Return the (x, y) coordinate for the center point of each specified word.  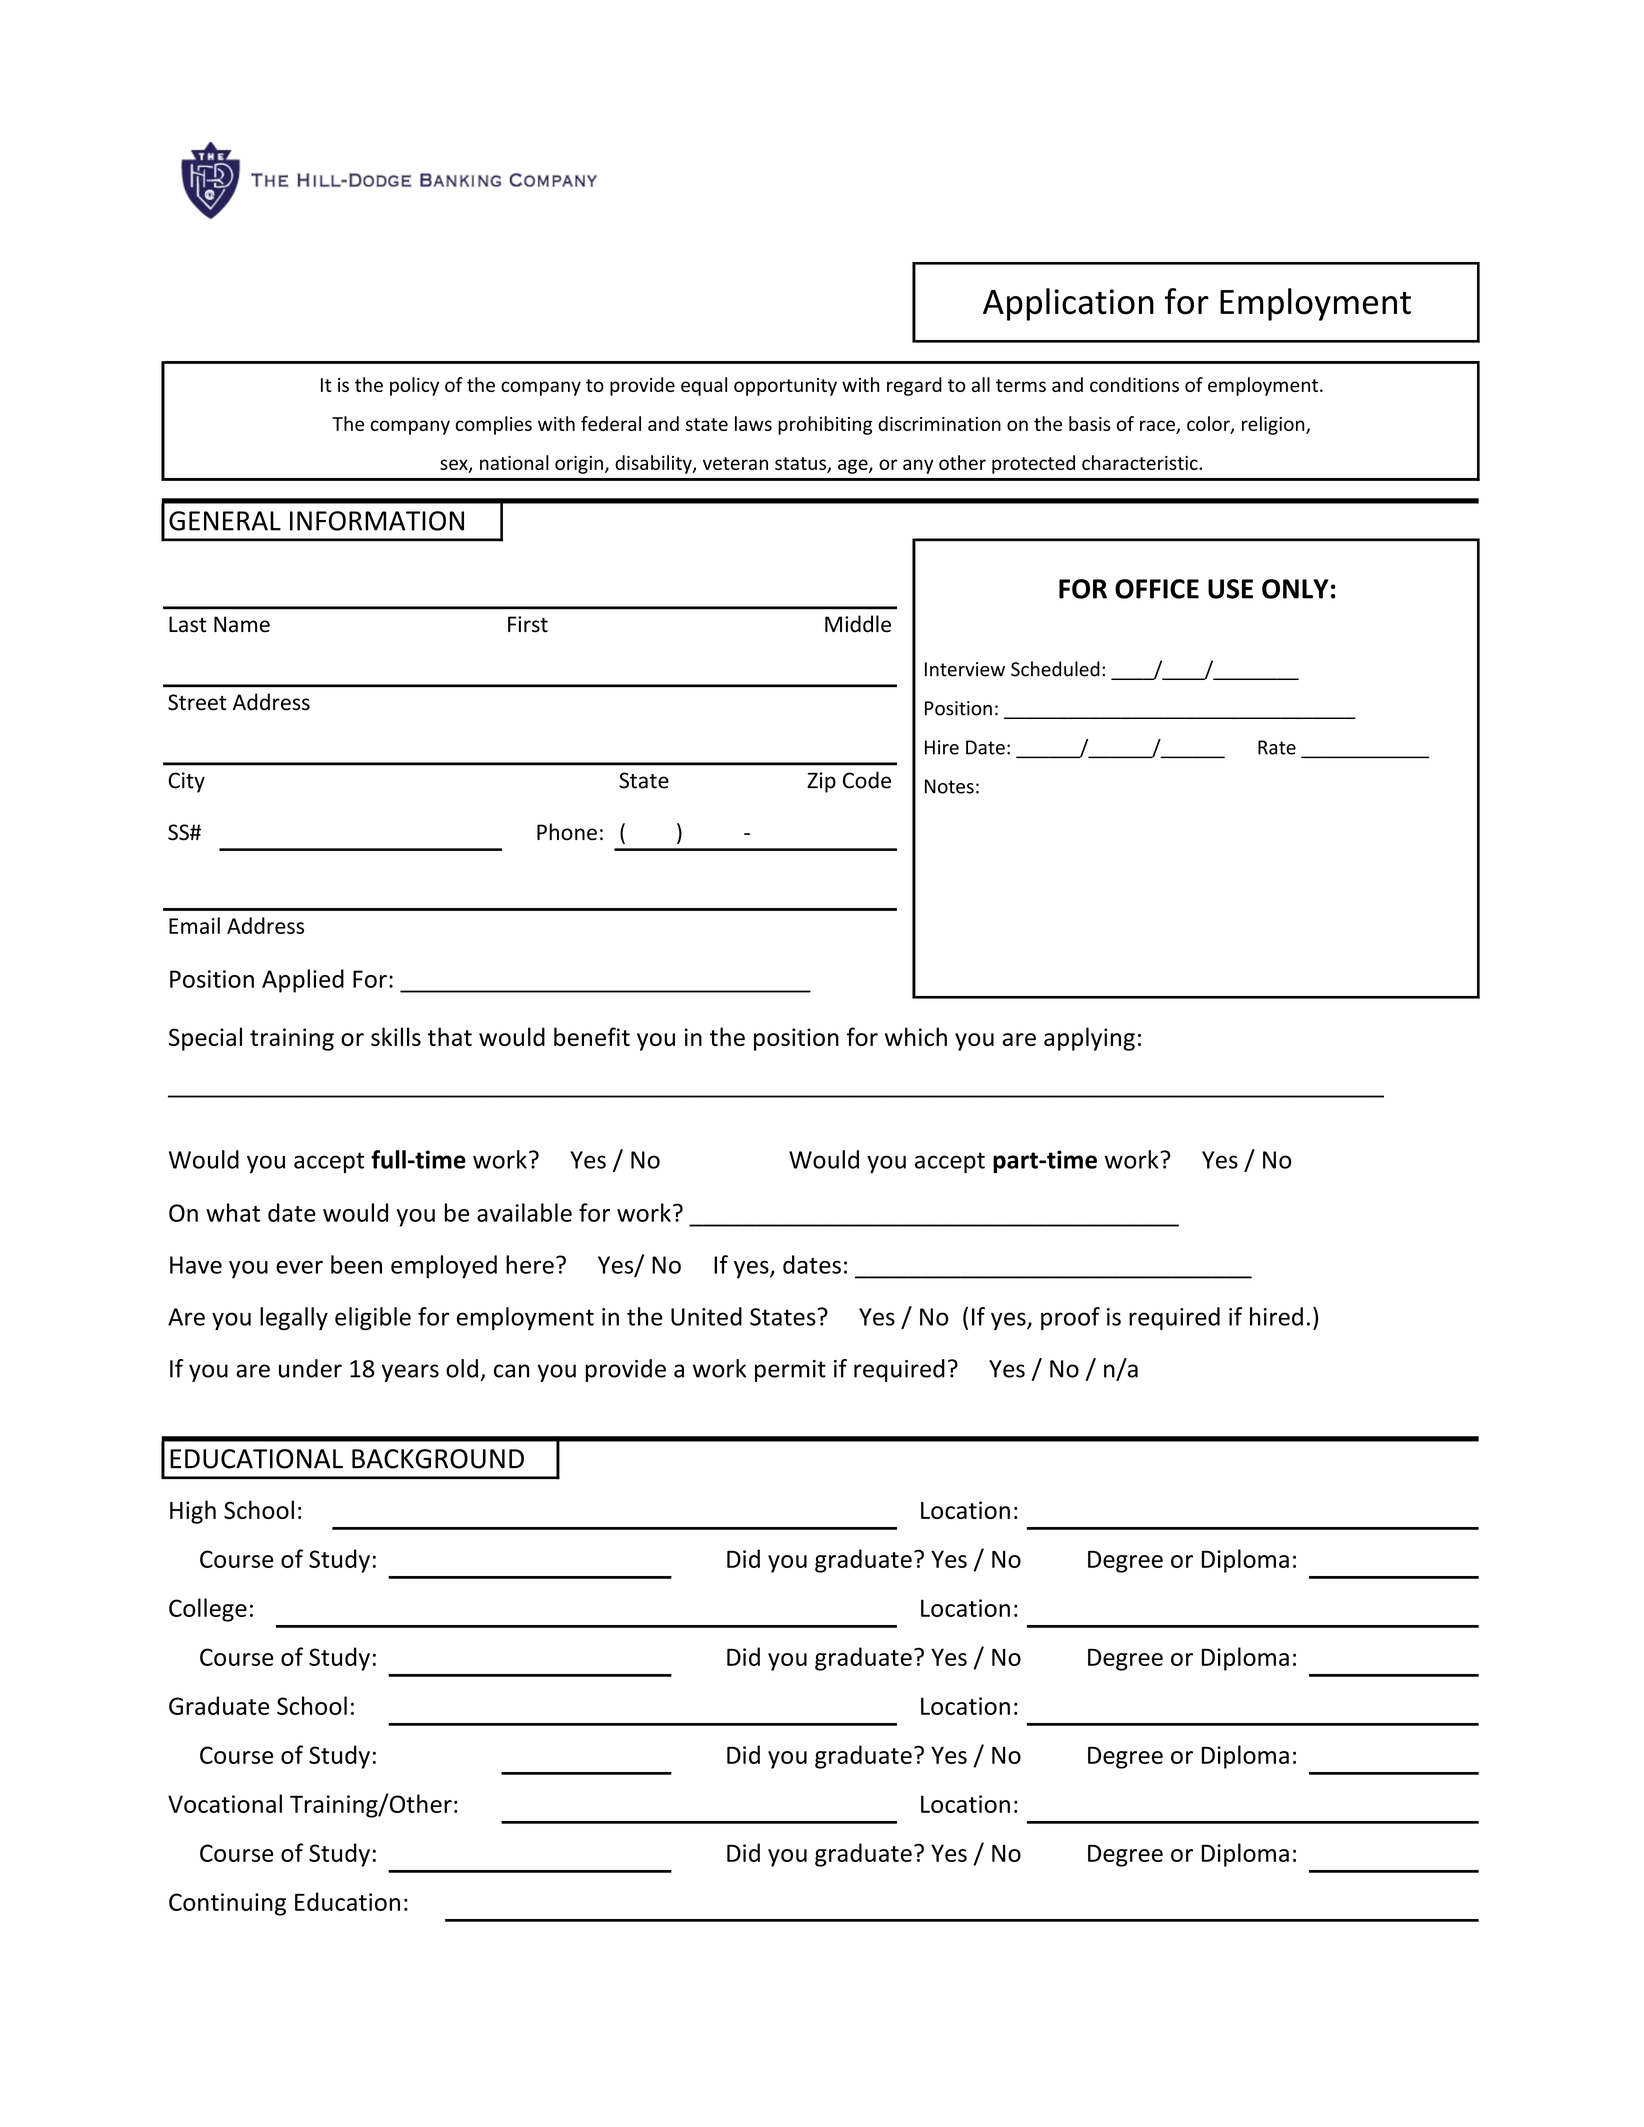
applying (1089, 1039)
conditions (1134, 384)
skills (396, 1036)
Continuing (227, 1904)
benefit (592, 1036)
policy (414, 386)
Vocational (225, 1803)
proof (1070, 1318)
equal (704, 386)
